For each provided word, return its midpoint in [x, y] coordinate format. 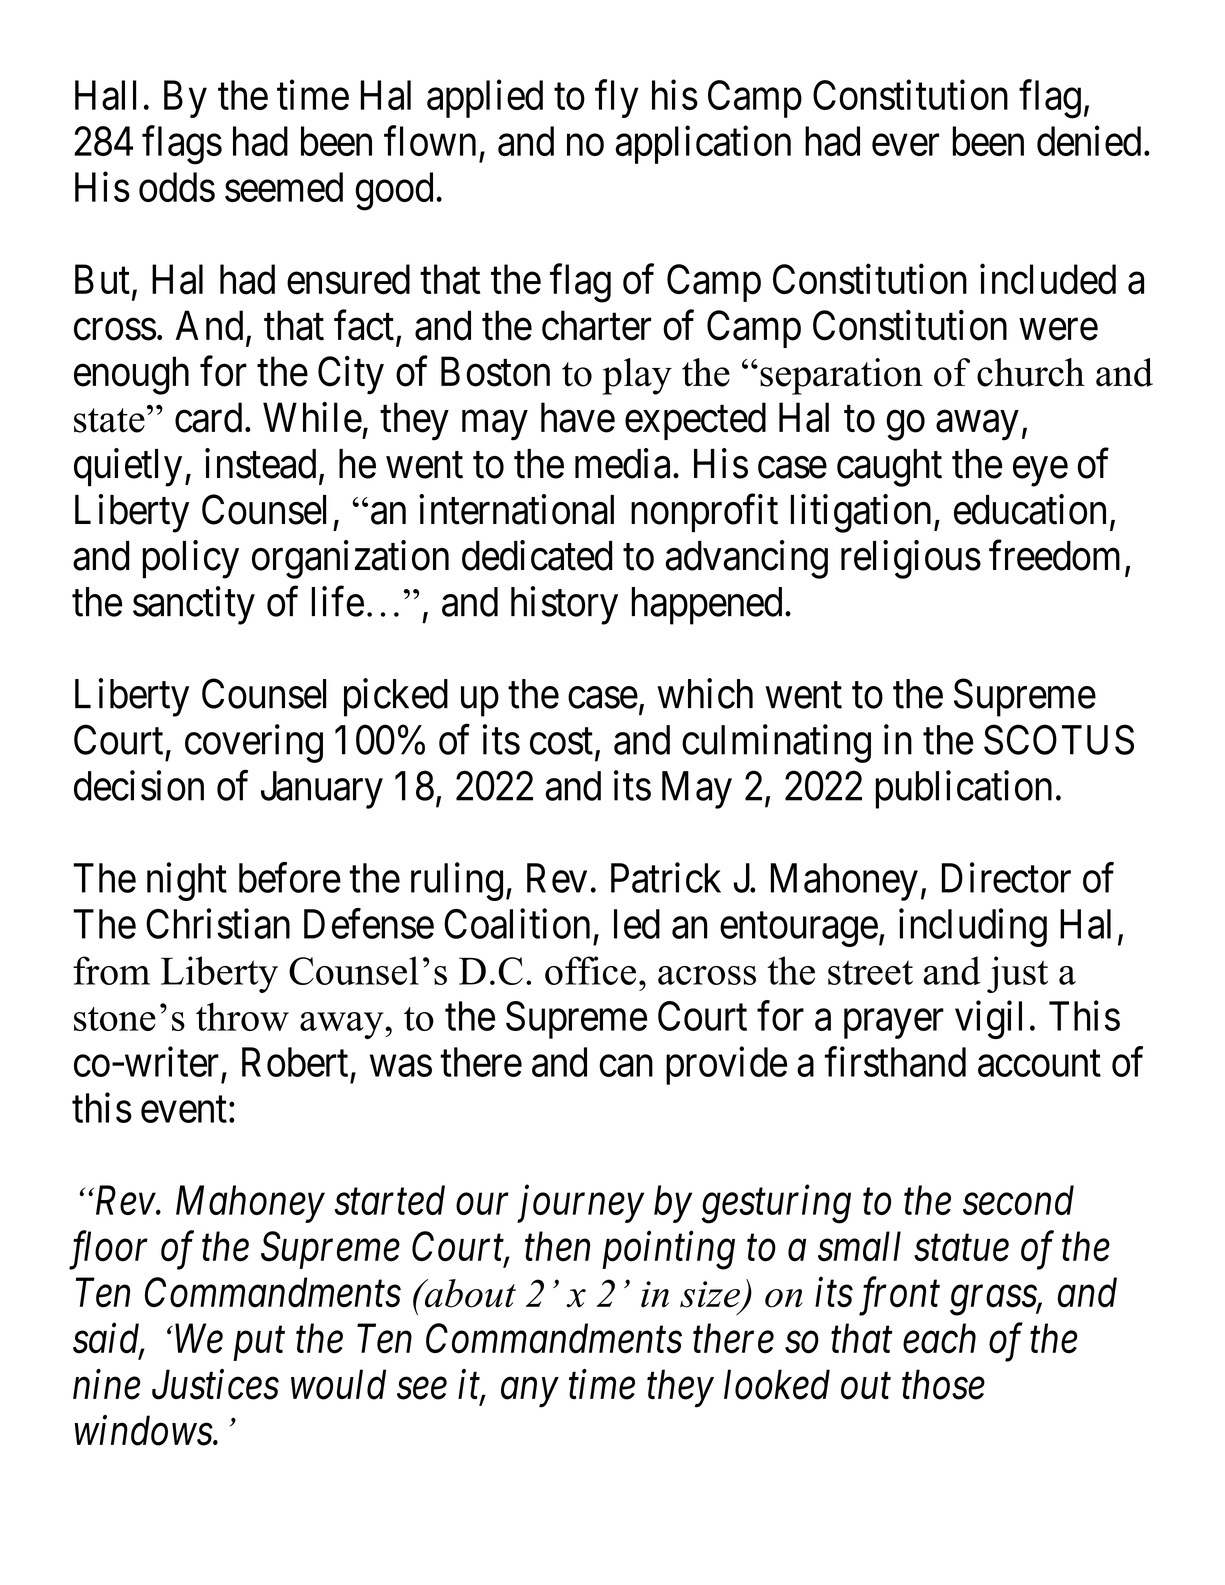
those [943, 1384]
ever [905, 145]
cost [561, 742]
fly [617, 99]
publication [964, 789]
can [626, 1066]
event [184, 1110]
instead [260, 463]
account [1039, 1064]
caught [889, 468]
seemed [284, 187]
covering [254, 743]
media [622, 463]
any [529, 1393]
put [259, 1344]
